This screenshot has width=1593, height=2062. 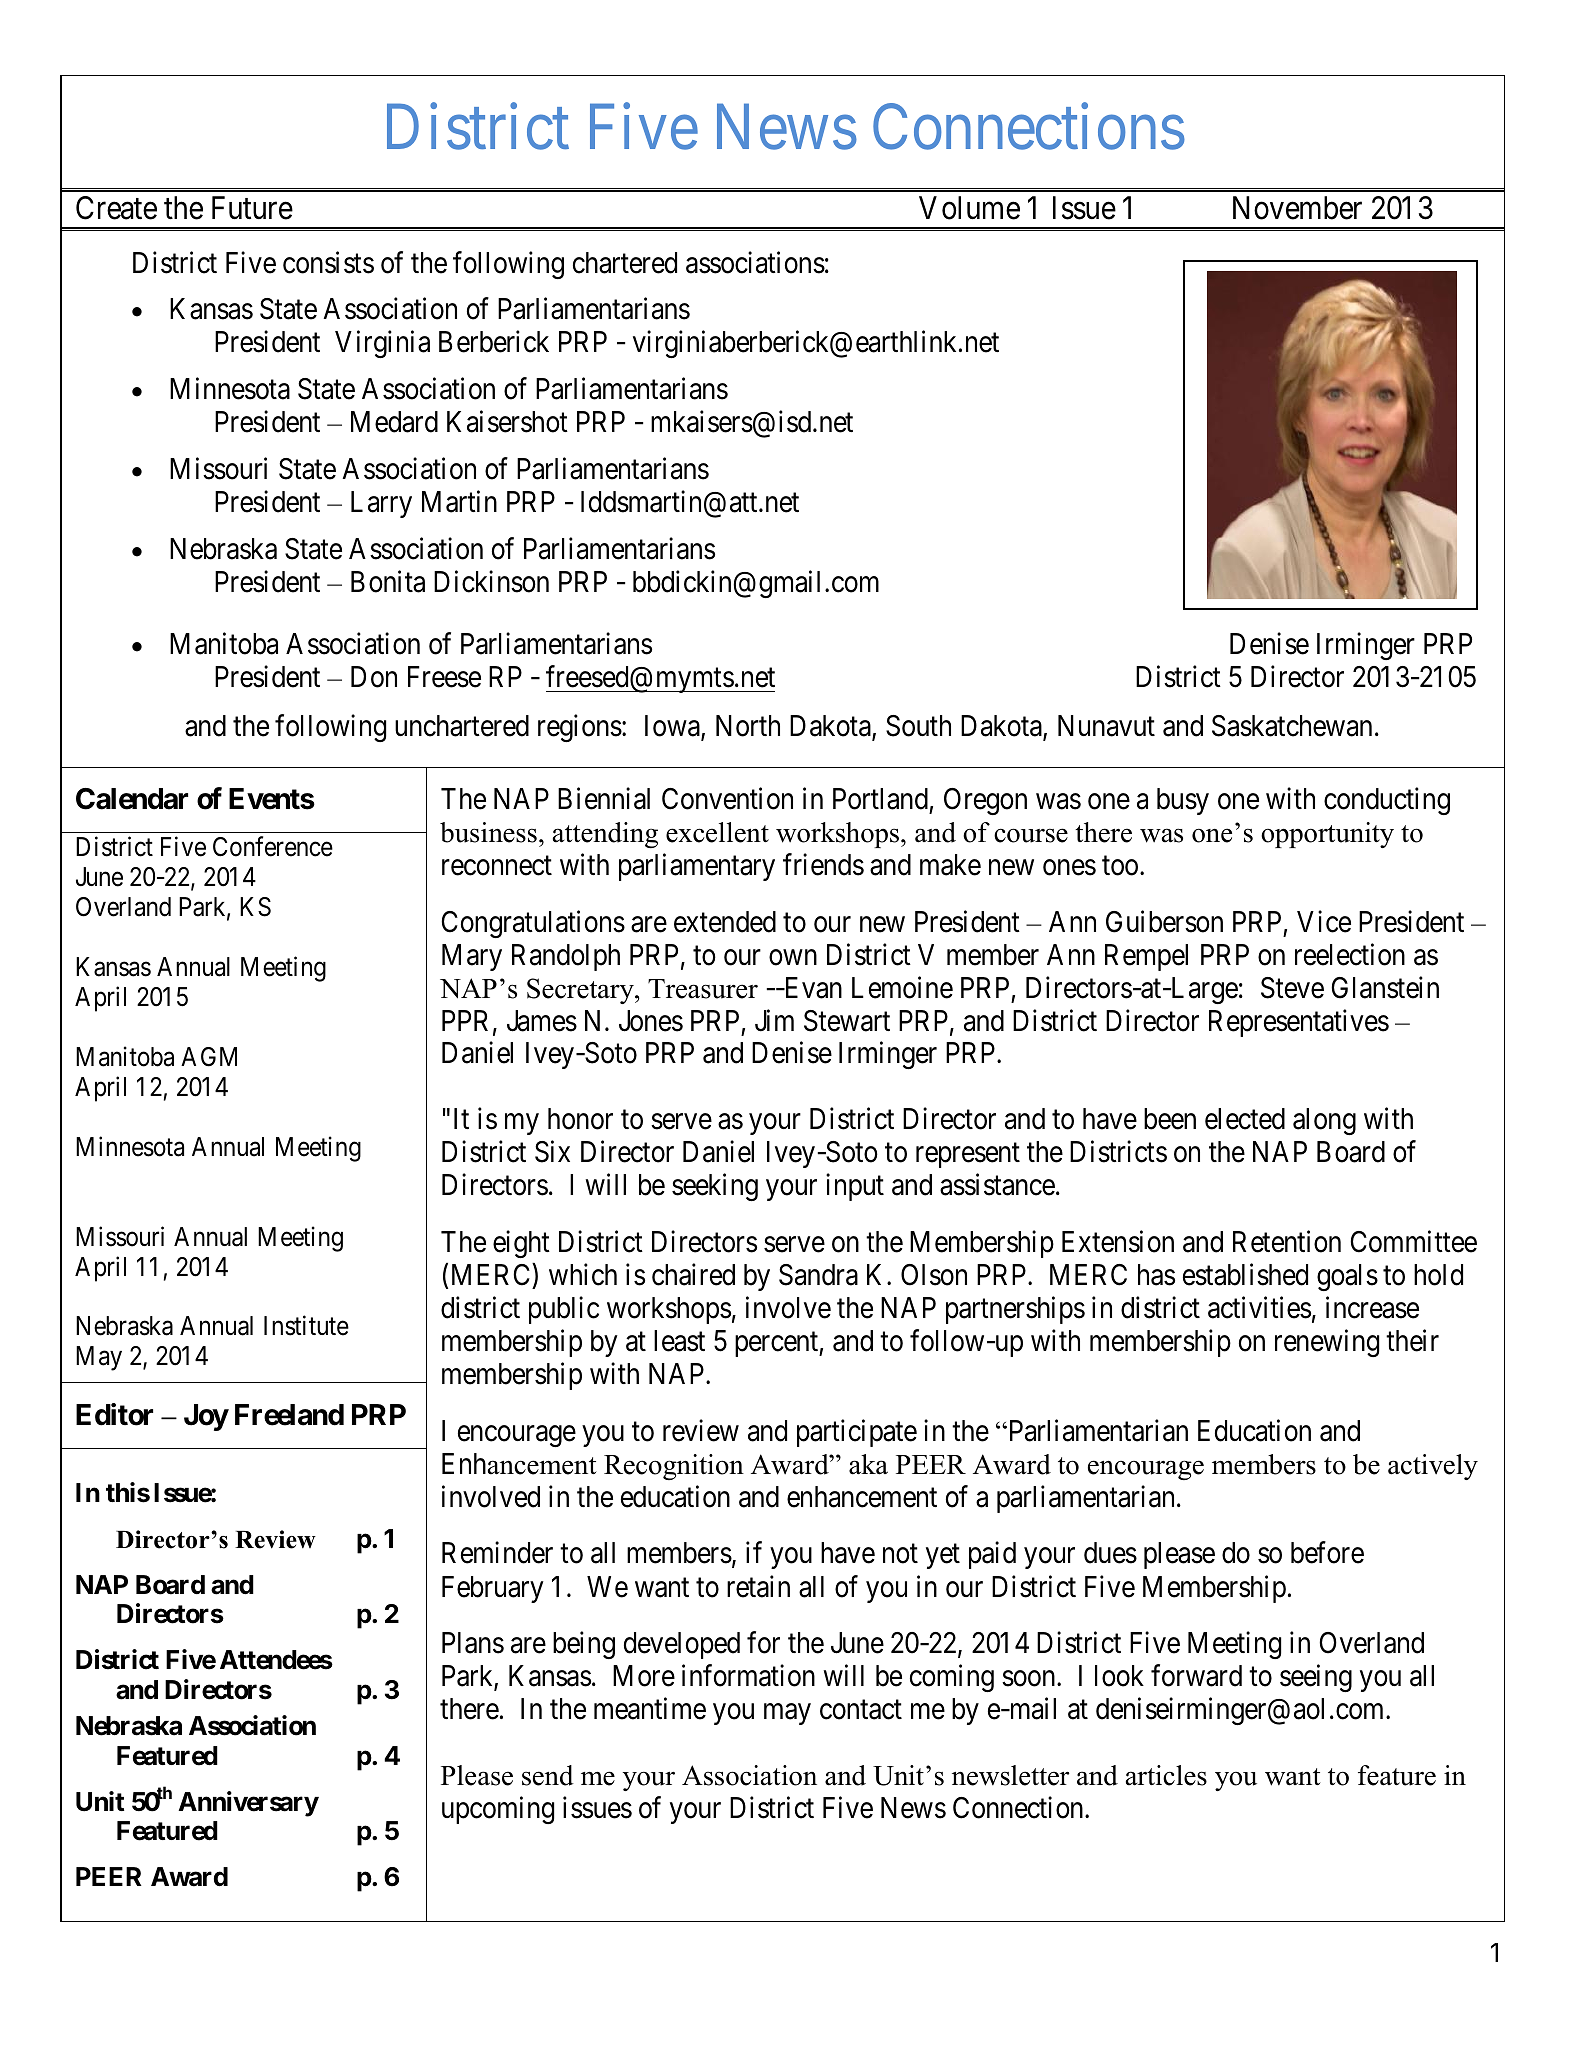 What do you see at coordinates (1297, 208) in the screenshot?
I see `November` at bounding box center [1297, 208].
